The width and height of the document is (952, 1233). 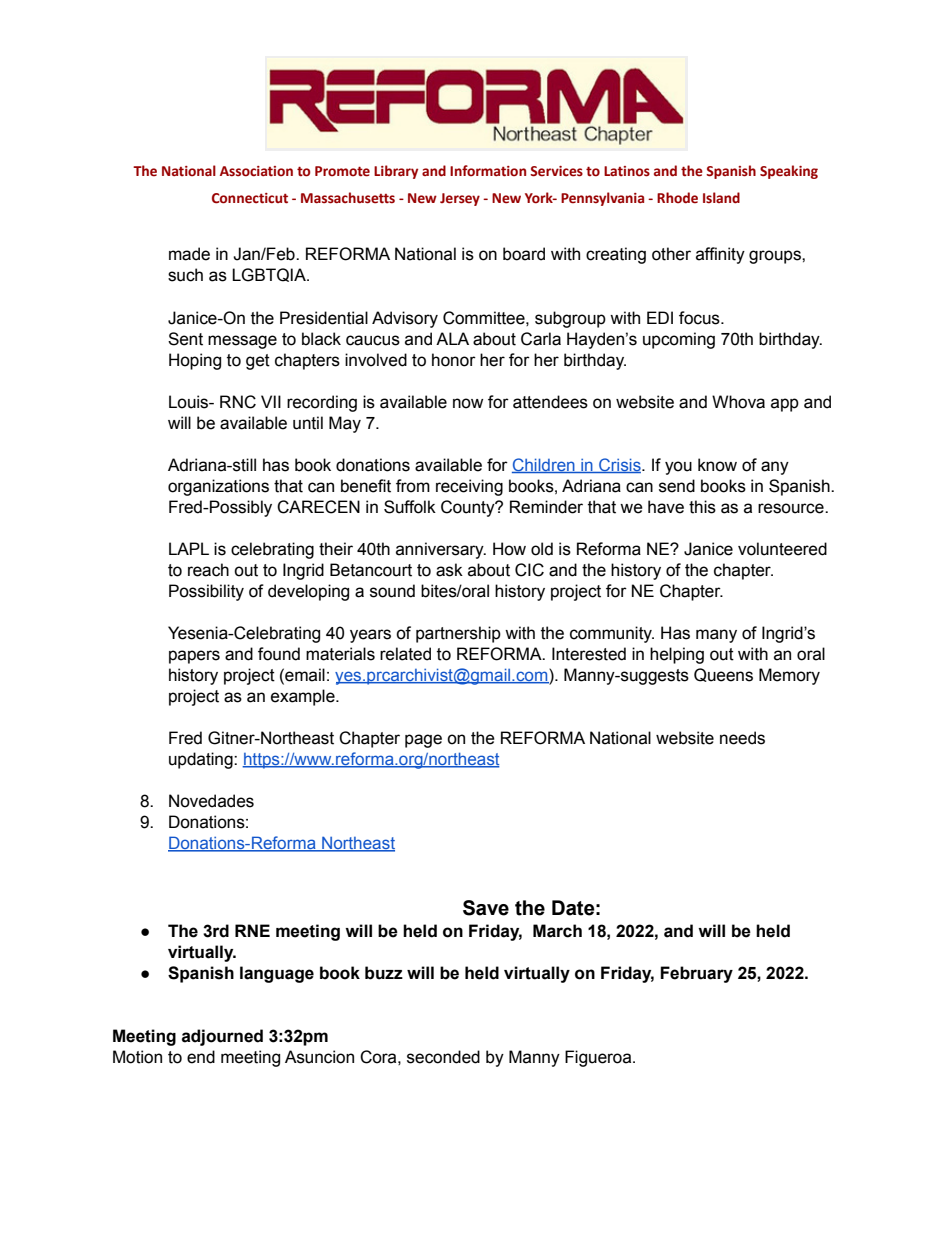 What do you see at coordinates (716, 636) in the document?
I see `many` at bounding box center [716, 636].
